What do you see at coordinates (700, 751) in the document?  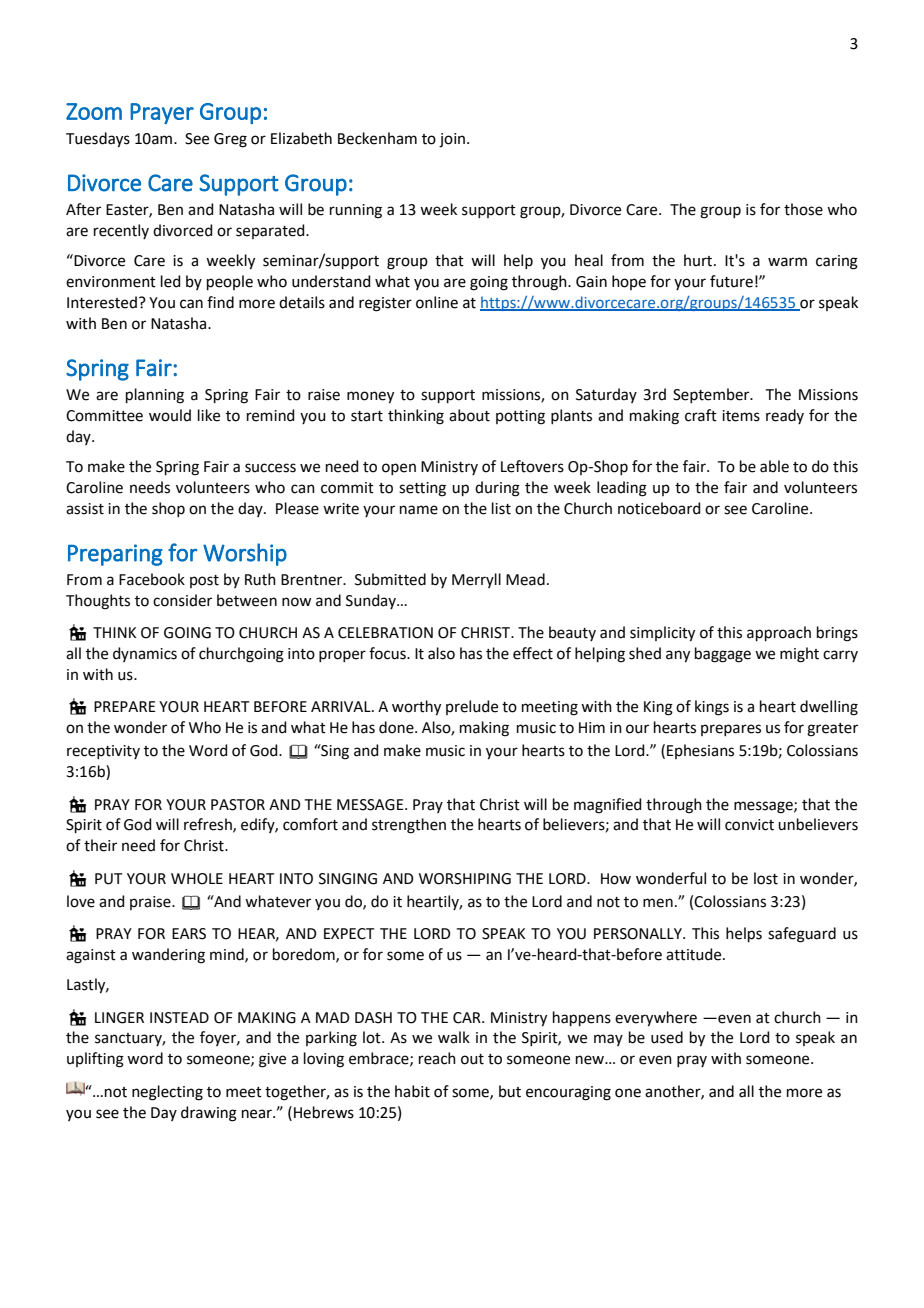 I see `Ephesians` at bounding box center [700, 751].
